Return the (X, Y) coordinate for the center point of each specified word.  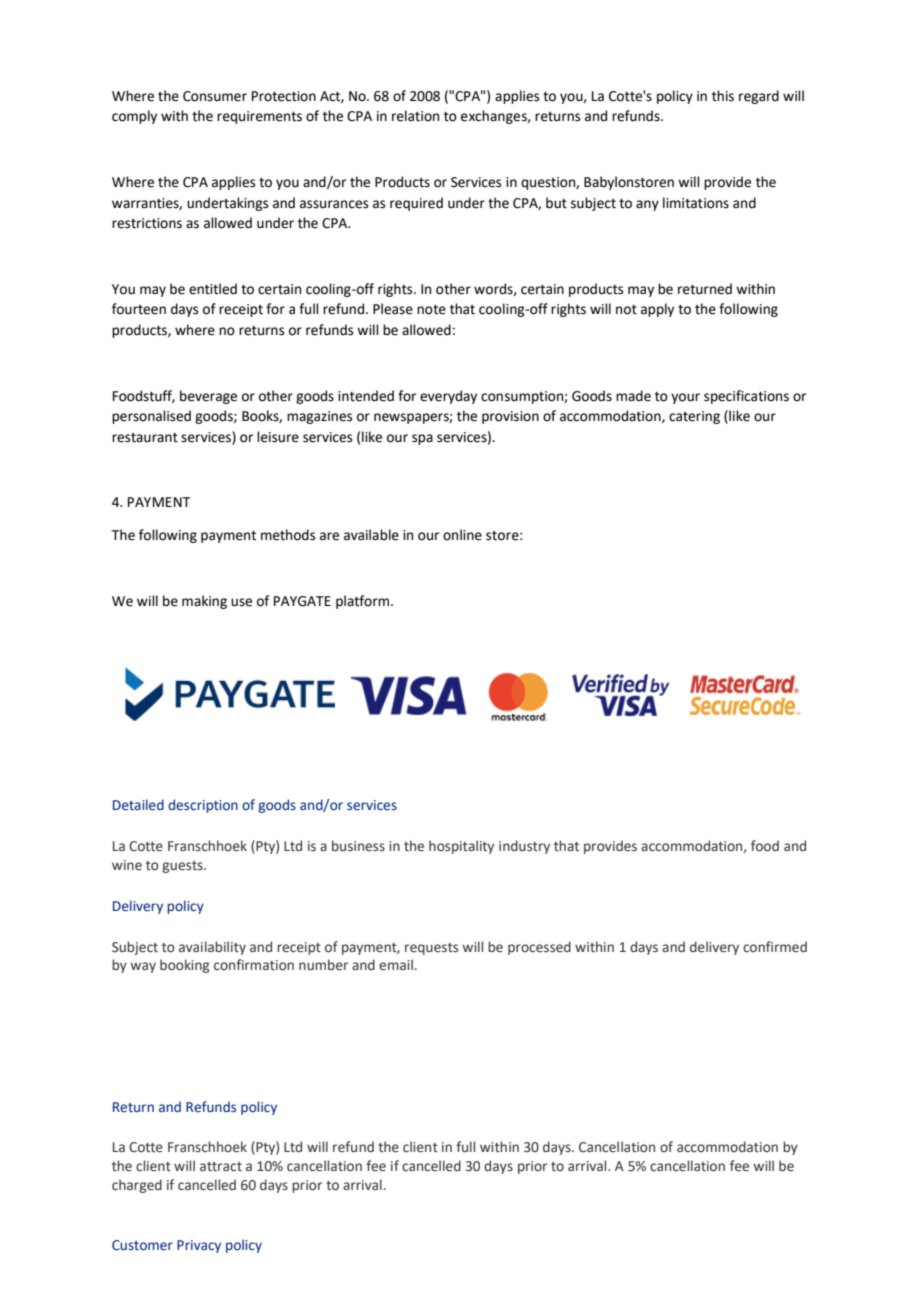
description (203, 806)
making (204, 602)
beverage (208, 397)
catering (694, 417)
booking (184, 966)
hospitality (461, 847)
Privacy (199, 1246)
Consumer (215, 96)
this (723, 96)
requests (431, 949)
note (431, 310)
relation (415, 116)
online (462, 535)
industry (524, 847)
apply (657, 310)
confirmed (775, 947)
